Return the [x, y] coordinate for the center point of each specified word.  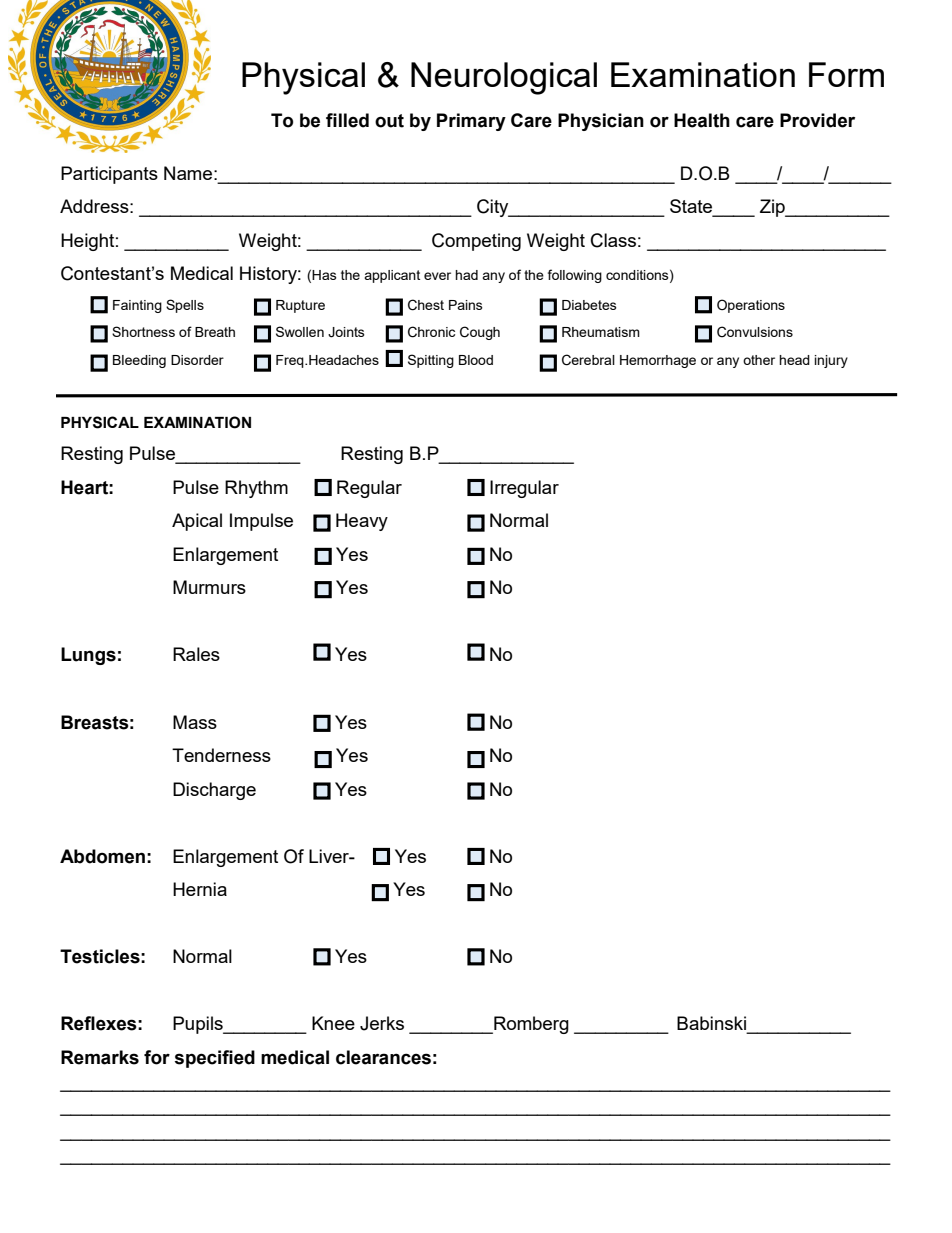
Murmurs [209, 587]
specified [214, 1059]
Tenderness [221, 755]
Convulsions [755, 332]
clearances [383, 1057]
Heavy [362, 522]
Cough [480, 333]
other [759, 360]
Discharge [214, 791]
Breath [215, 332]
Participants [109, 175]
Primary [471, 122]
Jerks [382, 1023]
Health [702, 120]
